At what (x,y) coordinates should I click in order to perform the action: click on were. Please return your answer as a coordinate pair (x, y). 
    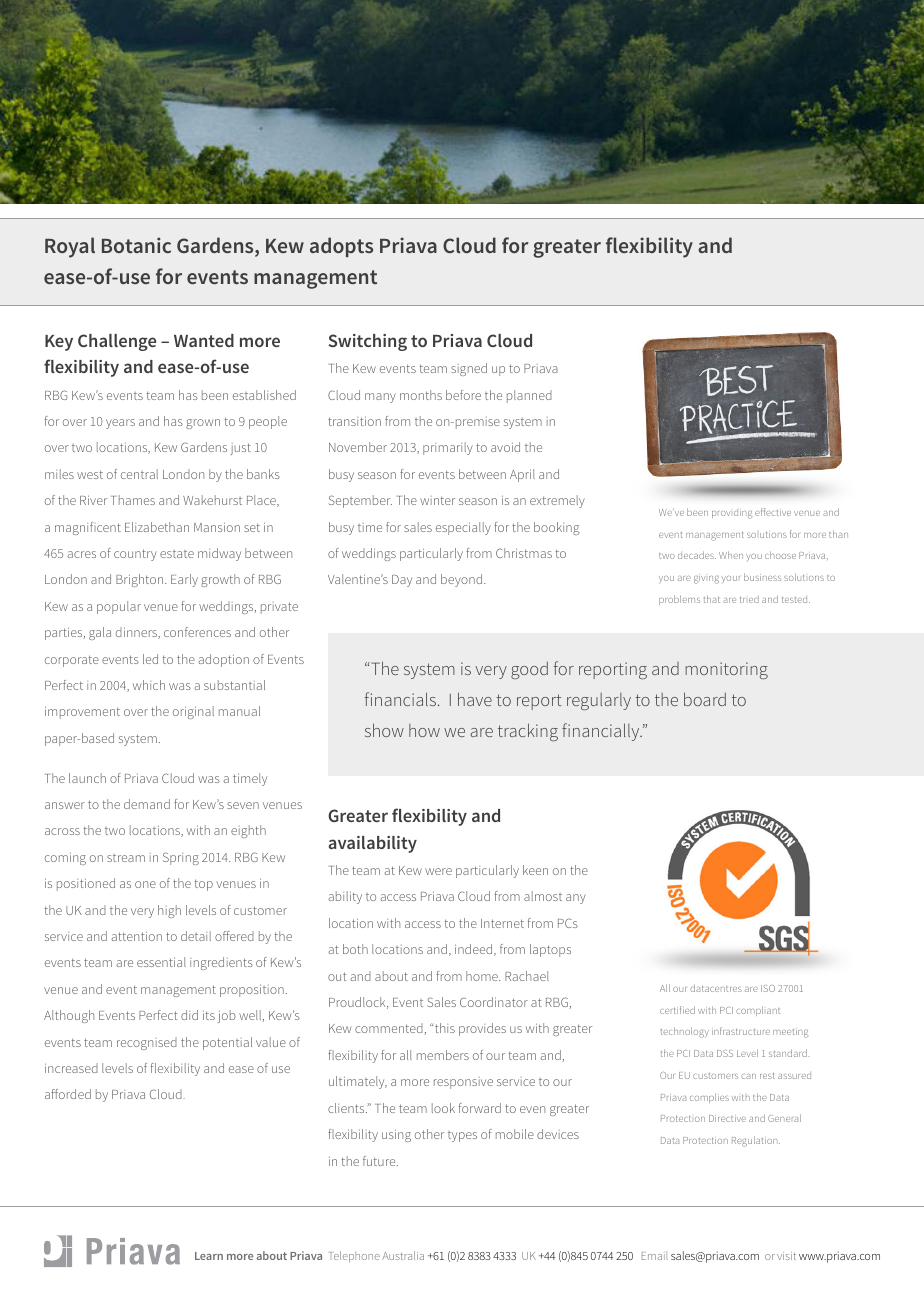
    Looking at the image, I should click on (438, 871).
